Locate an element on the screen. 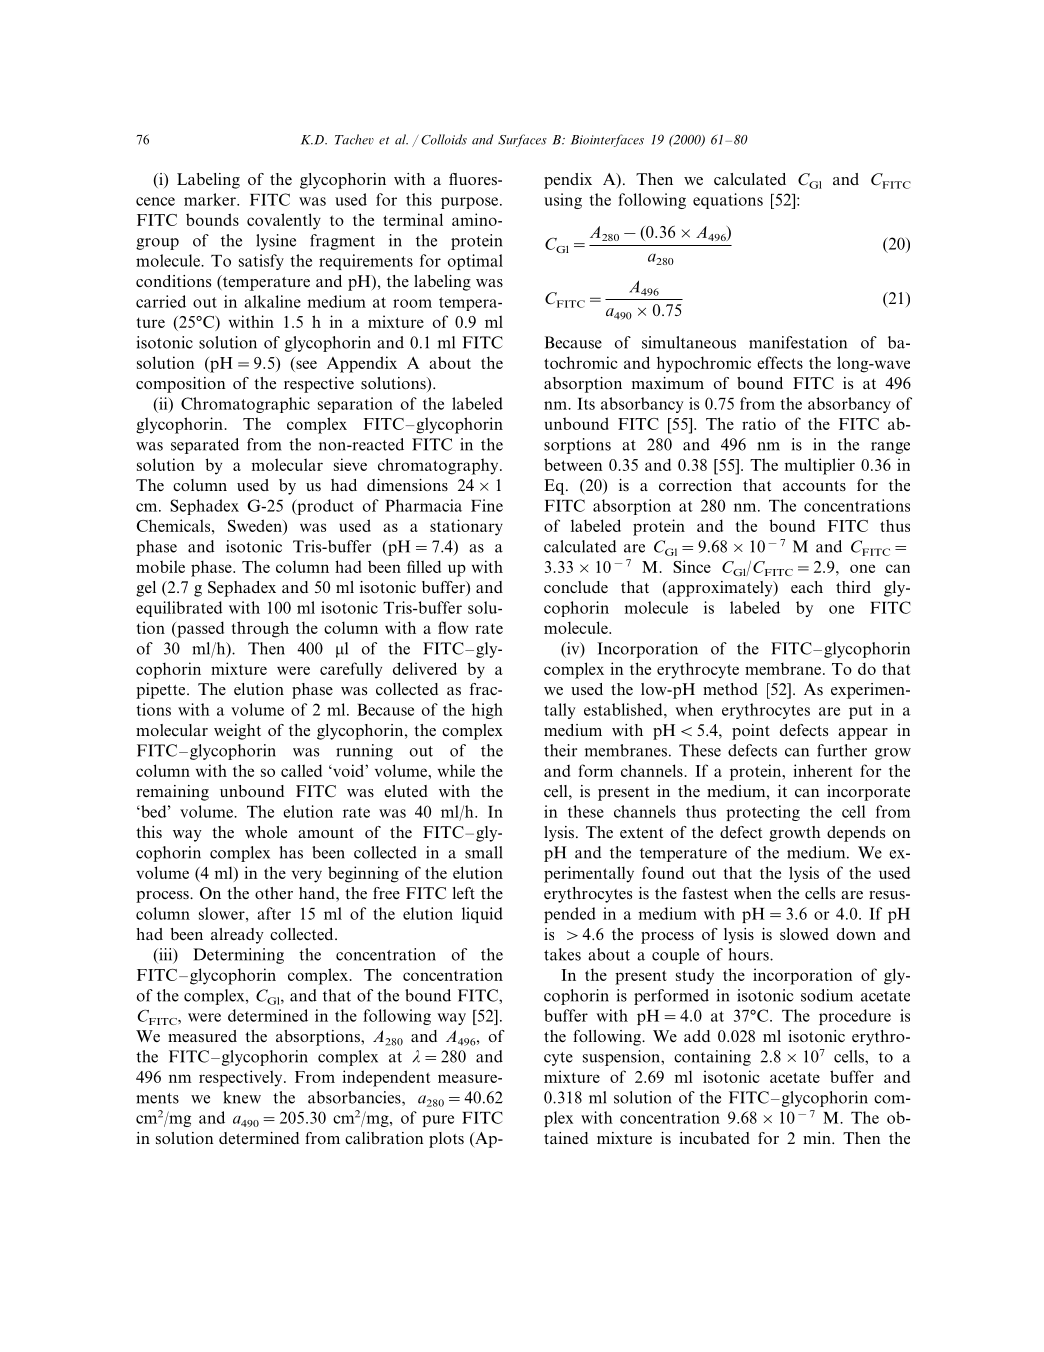 The width and height of the screenshot is (1044, 1352). Surfaces is located at coordinates (522, 140).
